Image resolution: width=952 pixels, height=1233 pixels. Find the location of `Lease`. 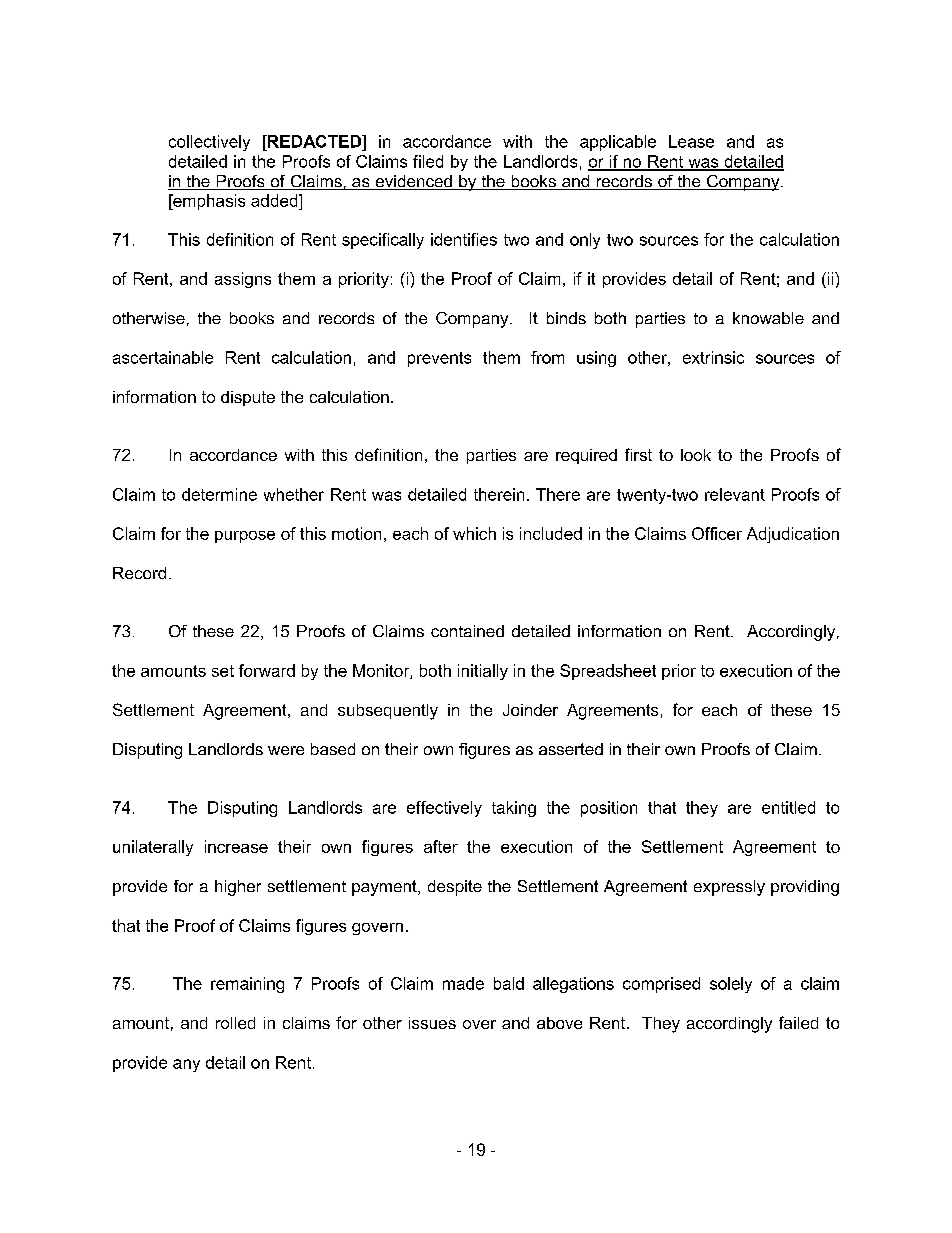

Lease is located at coordinates (691, 141).
